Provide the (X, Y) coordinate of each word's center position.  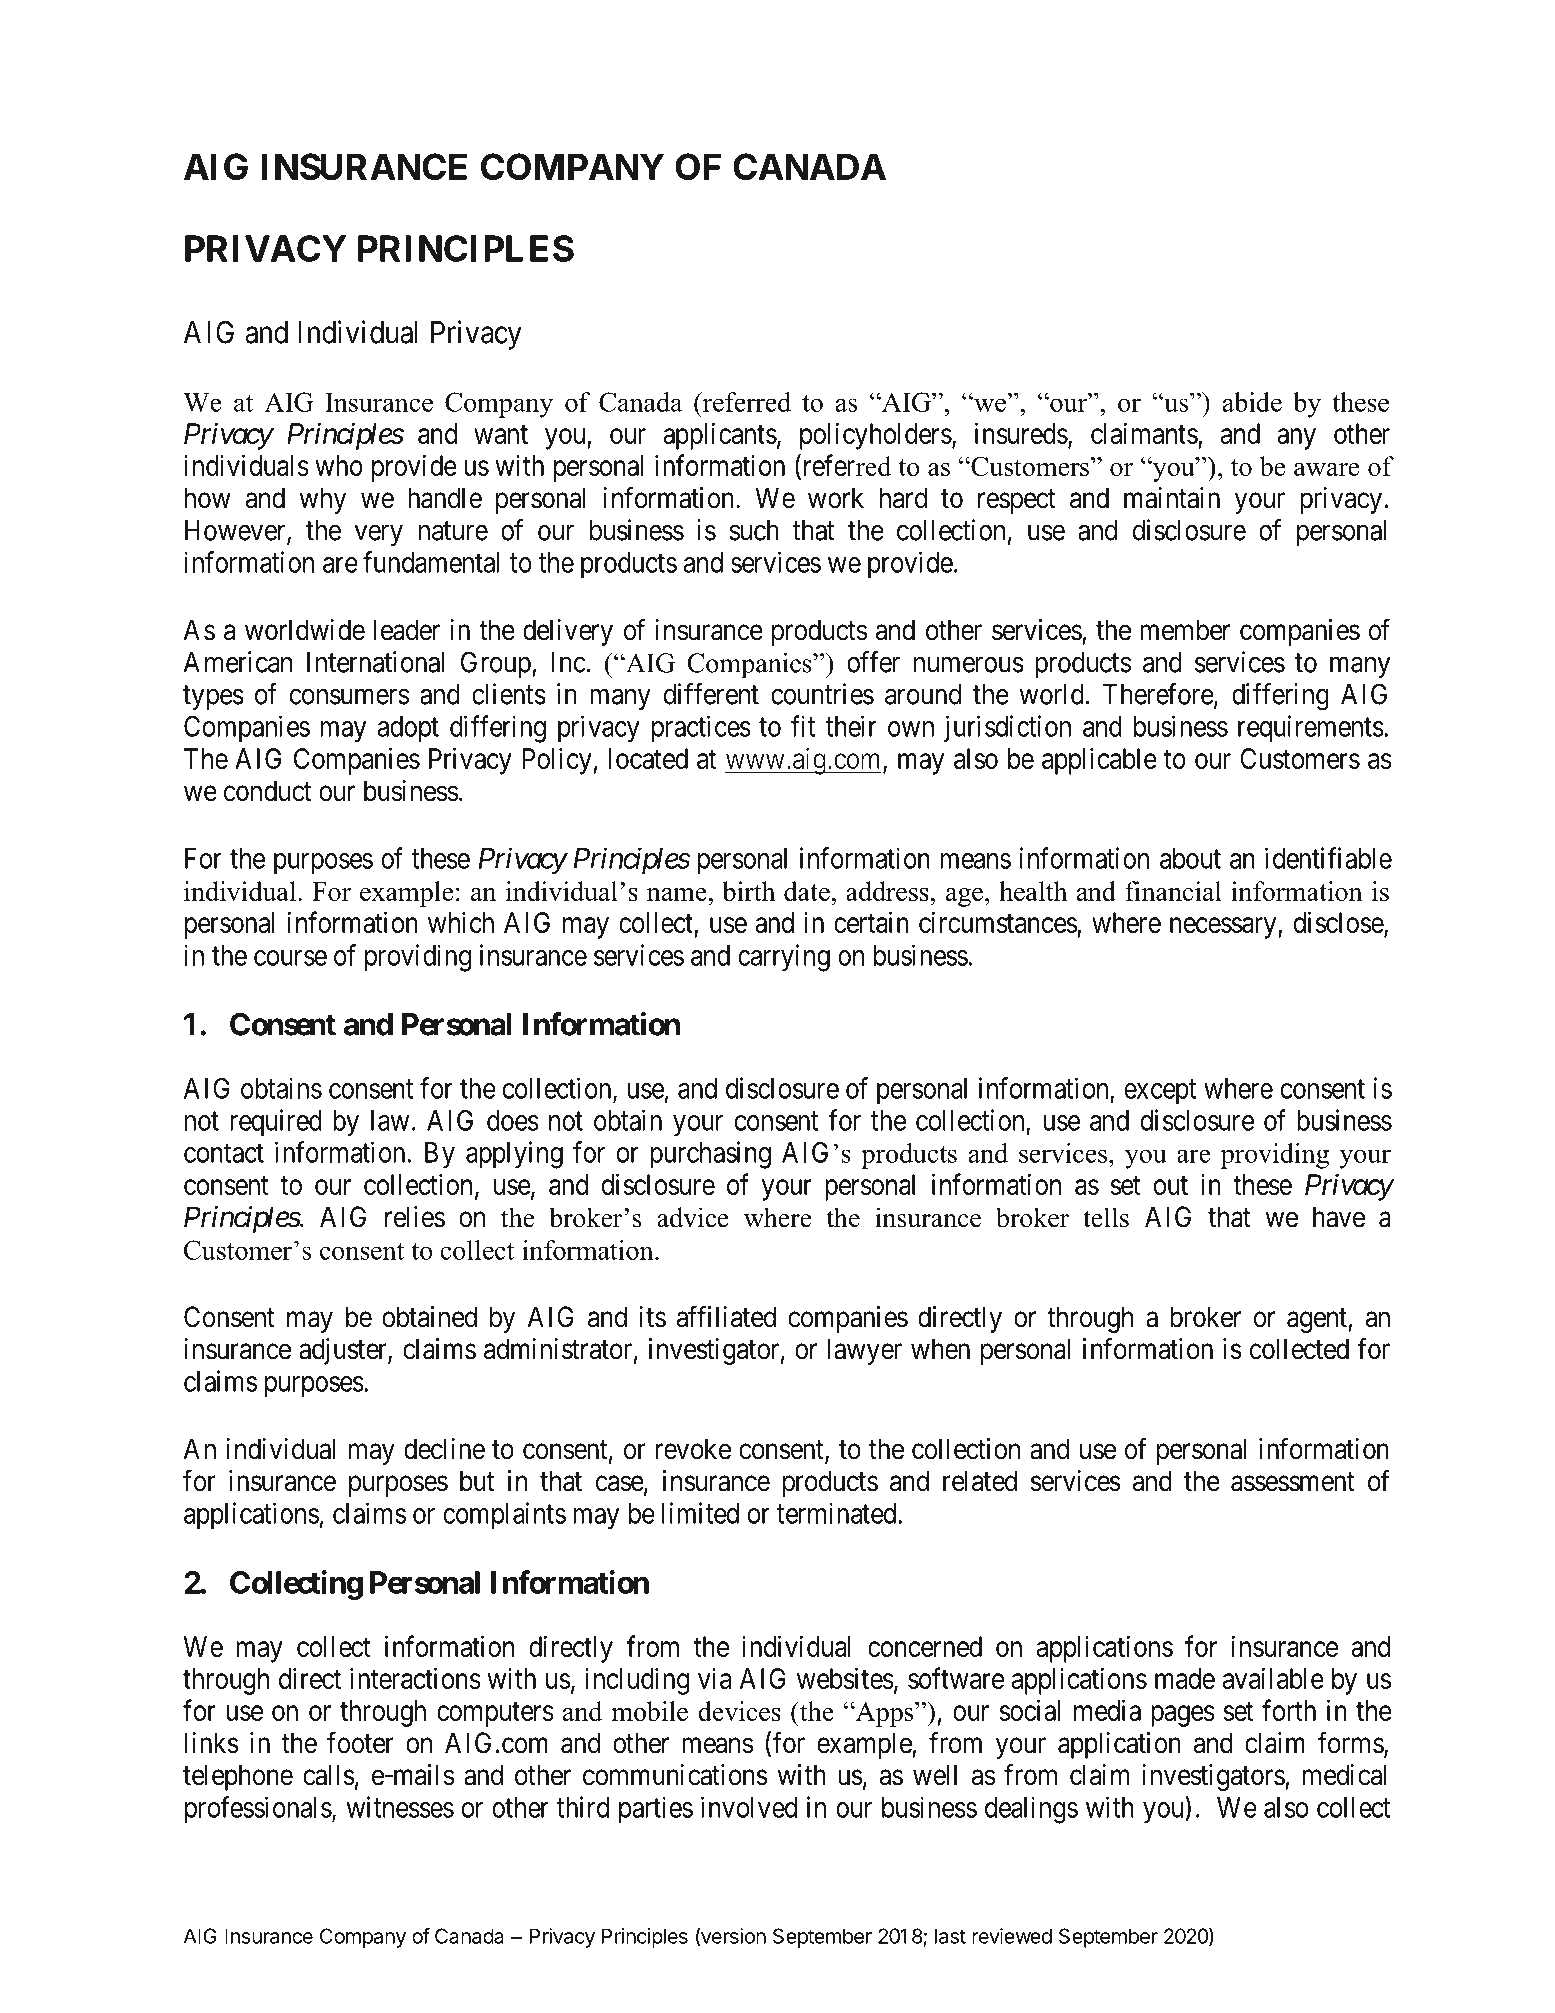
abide (1252, 402)
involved (749, 1807)
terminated (838, 1513)
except (1160, 1092)
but (477, 1481)
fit (803, 726)
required (276, 1123)
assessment (1293, 1482)
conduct (267, 791)
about (1190, 858)
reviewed (1012, 1936)
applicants (720, 436)
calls (329, 1775)
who (339, 465)
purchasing (710, 1155)
